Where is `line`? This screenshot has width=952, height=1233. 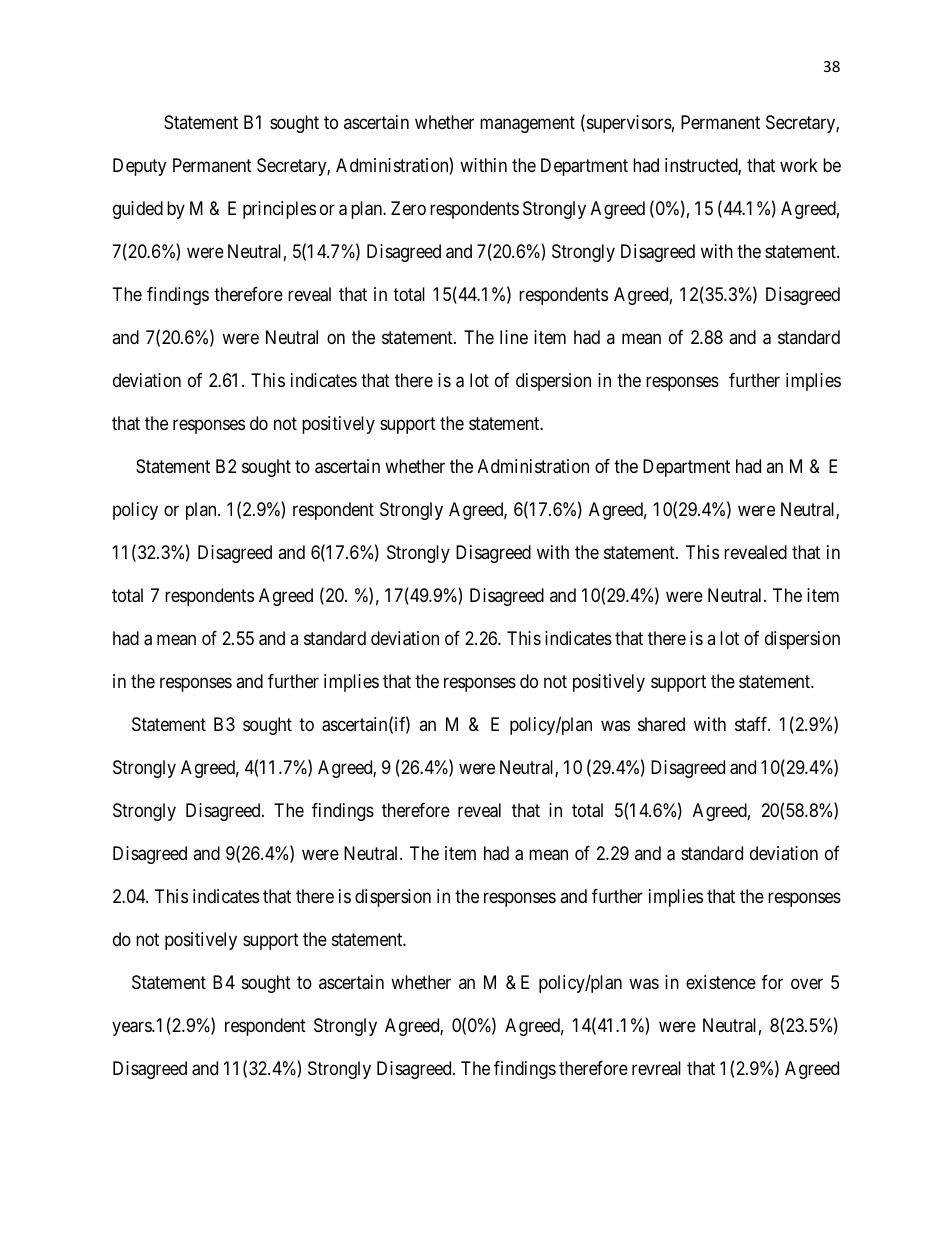 line is located at coordinates (514, 337).
